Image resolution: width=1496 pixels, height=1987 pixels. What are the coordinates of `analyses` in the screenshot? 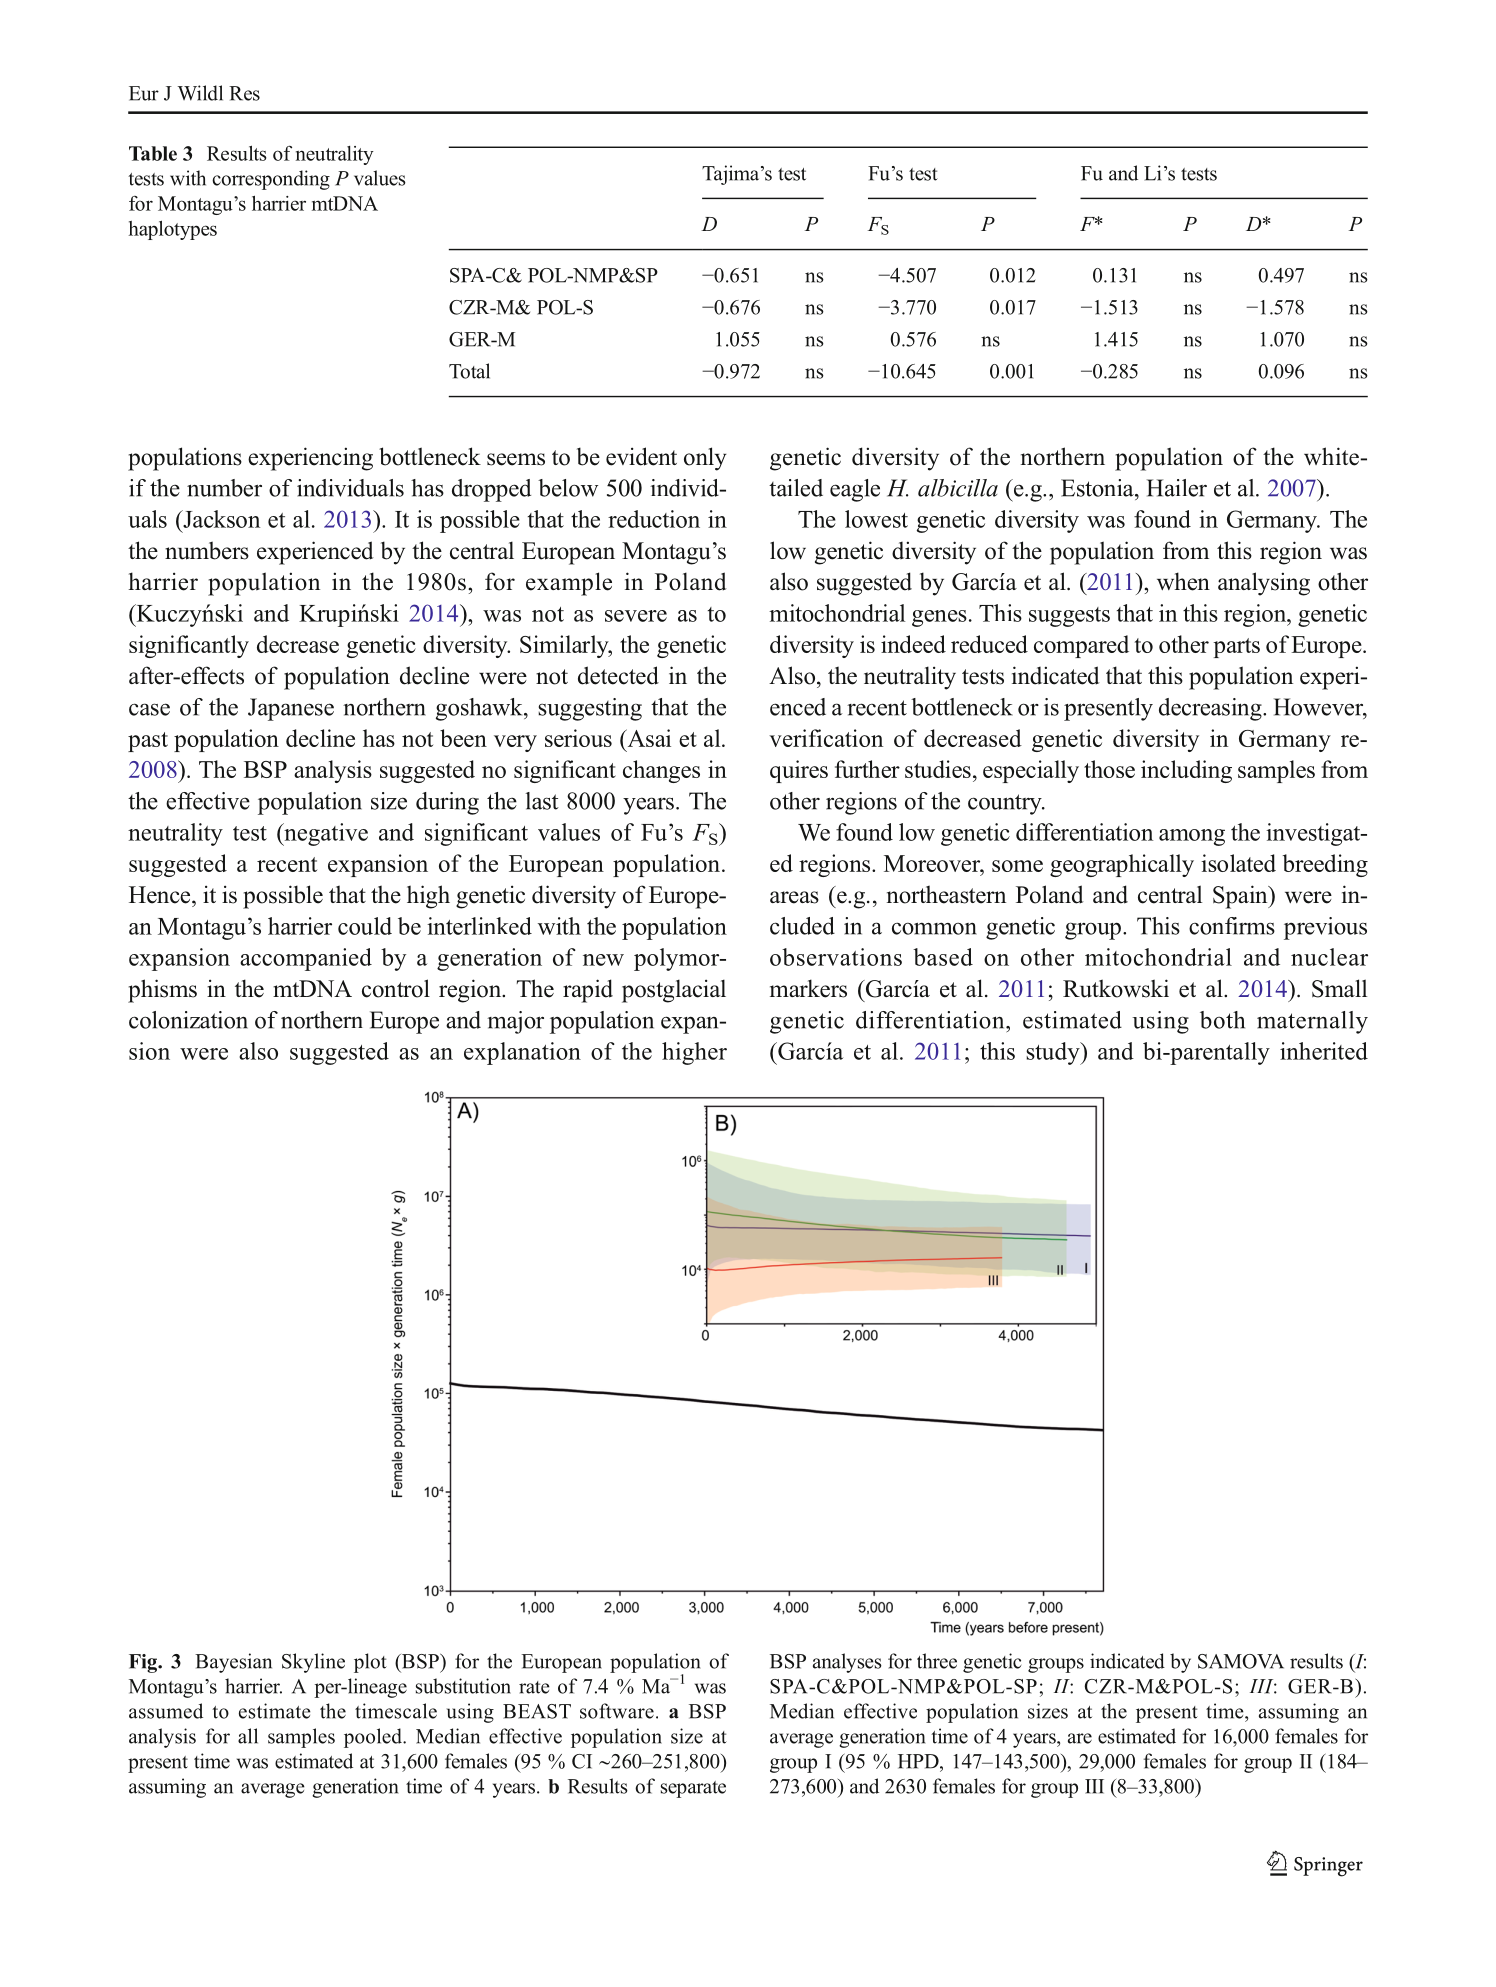 It's located at (847, 1663).
